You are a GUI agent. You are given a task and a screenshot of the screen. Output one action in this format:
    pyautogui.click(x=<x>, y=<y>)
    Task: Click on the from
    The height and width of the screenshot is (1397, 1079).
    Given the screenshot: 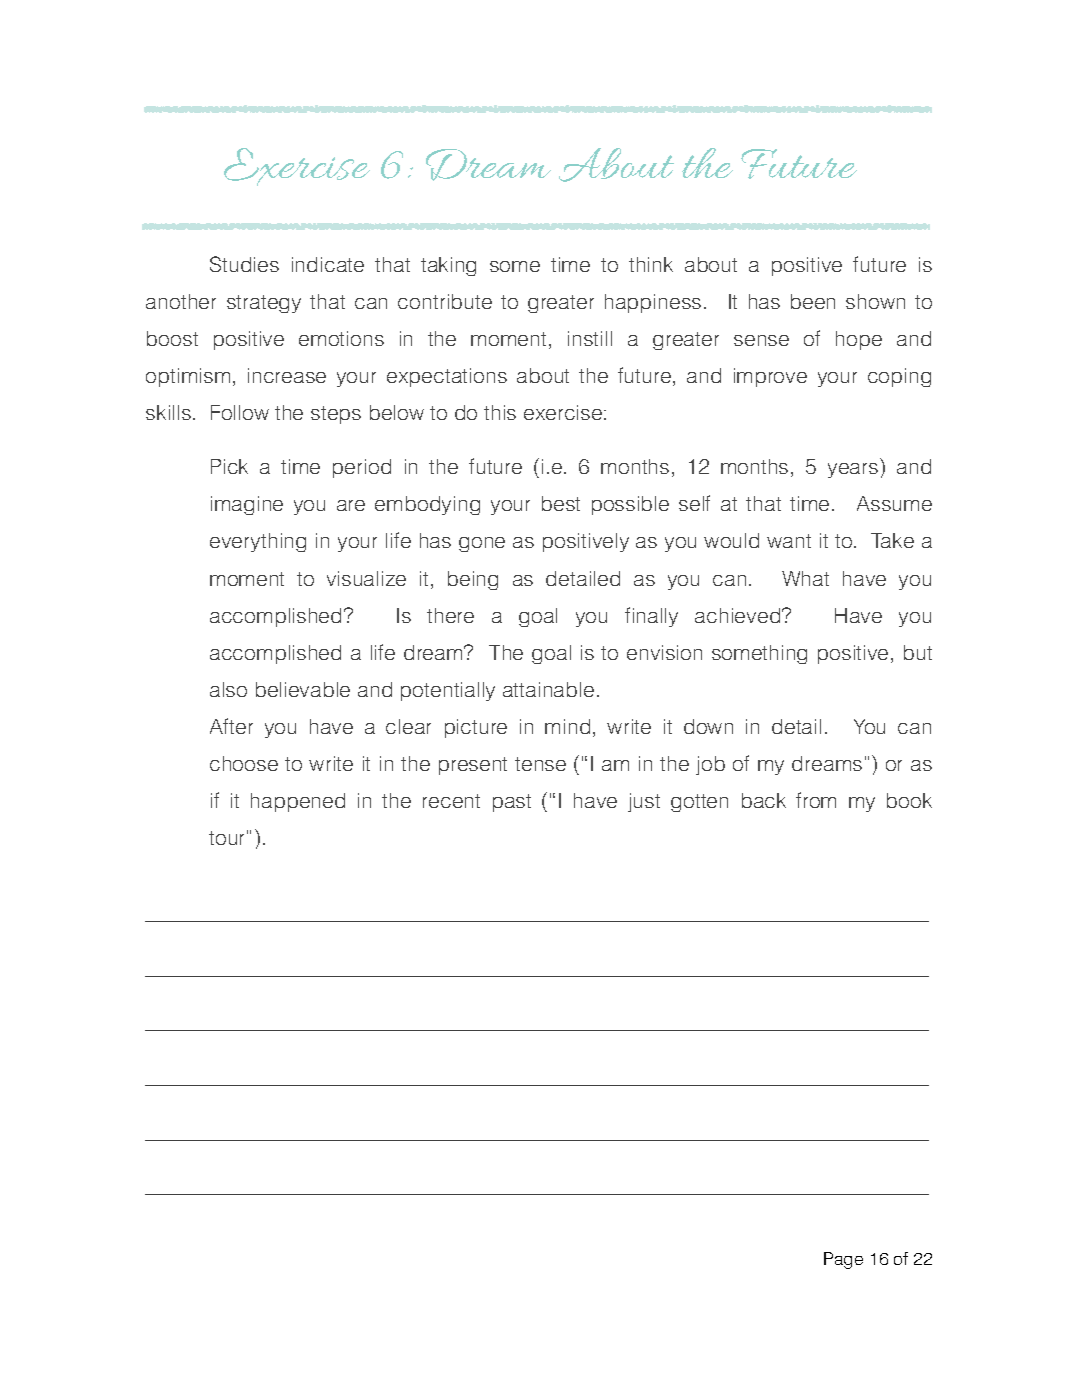 What is the action you would take?
    pyautogui.click(x=816, y=800)
